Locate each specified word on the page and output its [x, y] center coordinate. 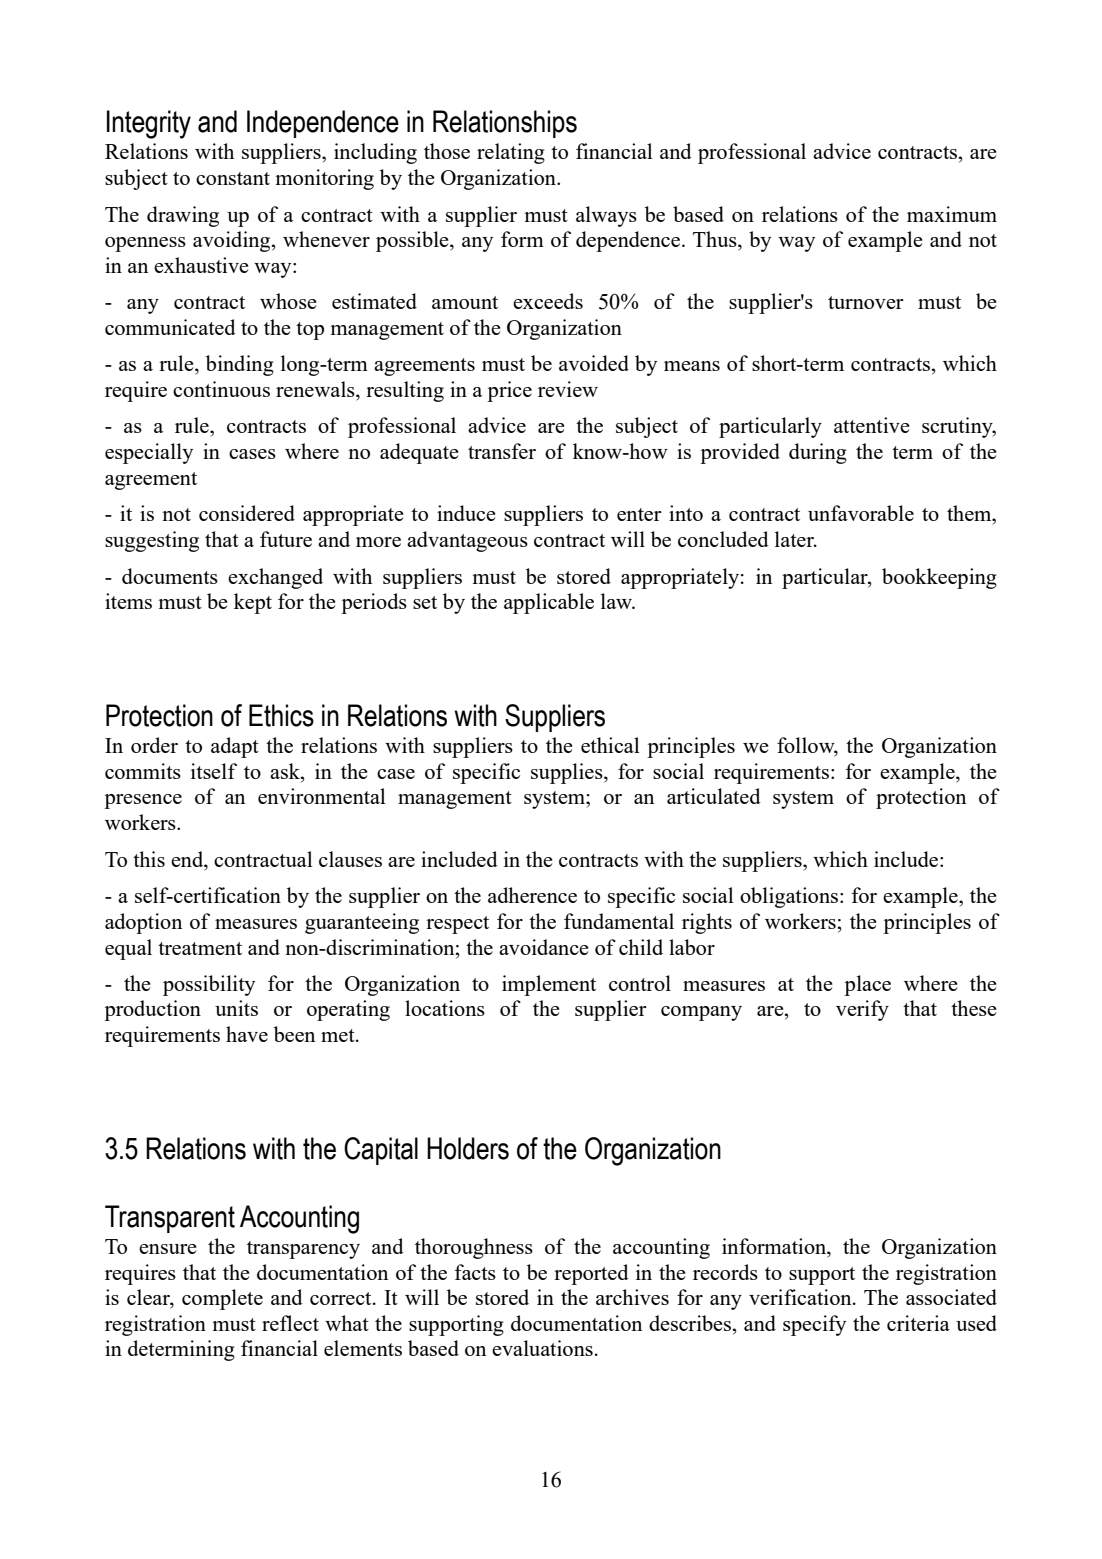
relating [511, 153]
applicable [549, 603]
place [867, 985]
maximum [952, 214]
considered [247, 513]
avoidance [544, 947]
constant [233, 178]
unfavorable [861, 513]
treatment [200, 948]
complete [222, 1299]
